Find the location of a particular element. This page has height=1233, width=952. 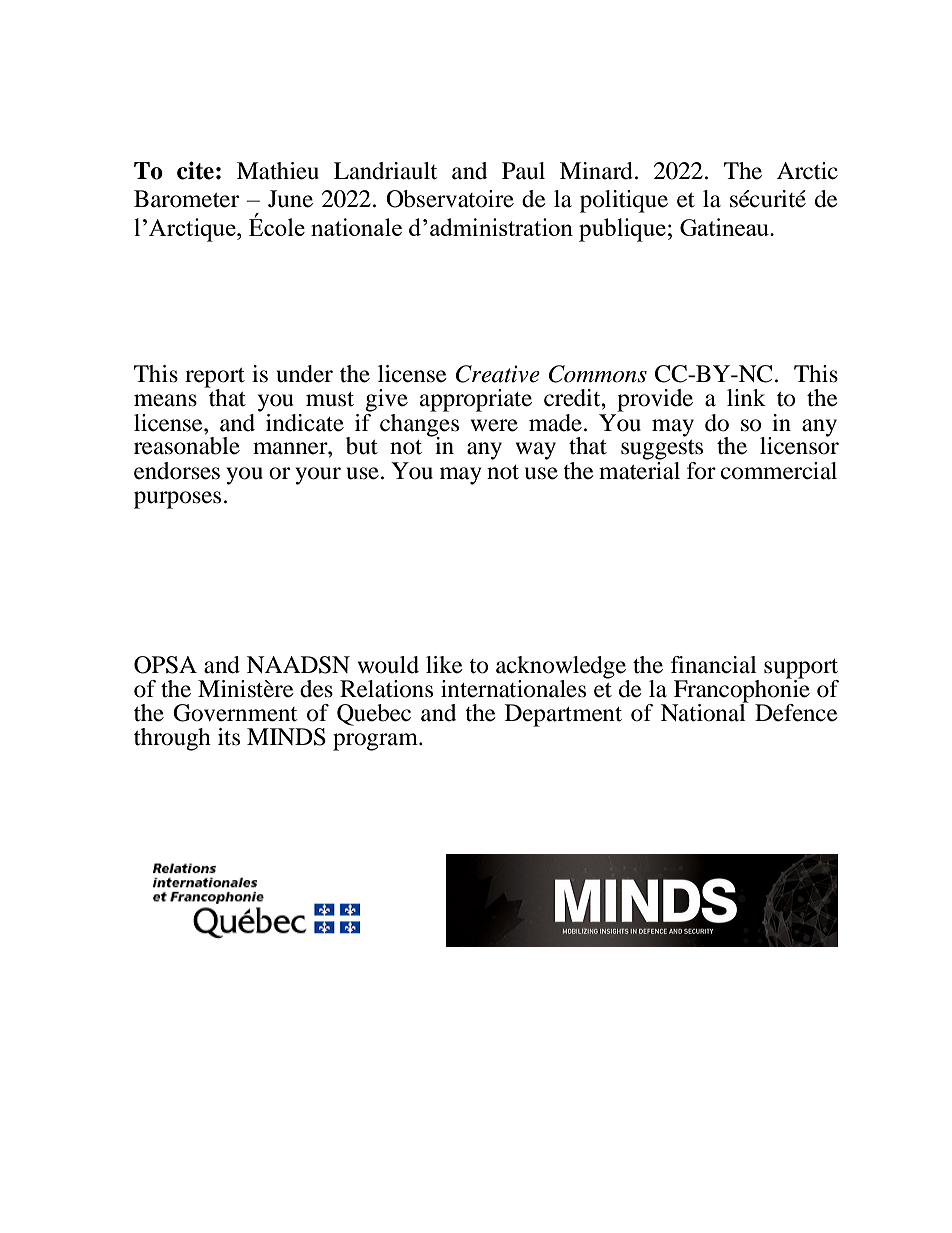

Arctic is located at coordinates (807, 171).
